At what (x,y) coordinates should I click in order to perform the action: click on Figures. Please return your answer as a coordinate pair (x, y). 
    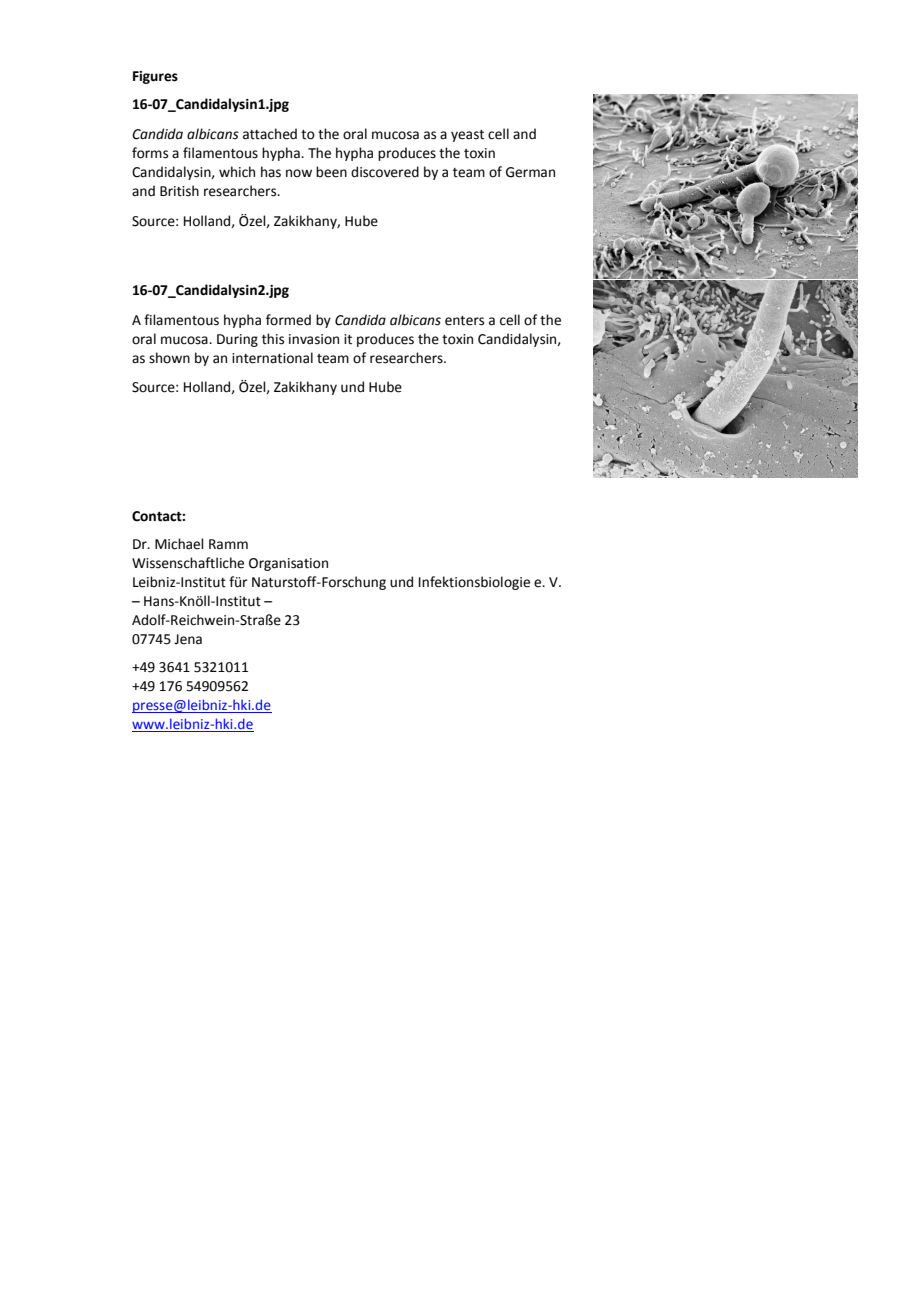
    Looking at the image, I should click on (155, 77).
